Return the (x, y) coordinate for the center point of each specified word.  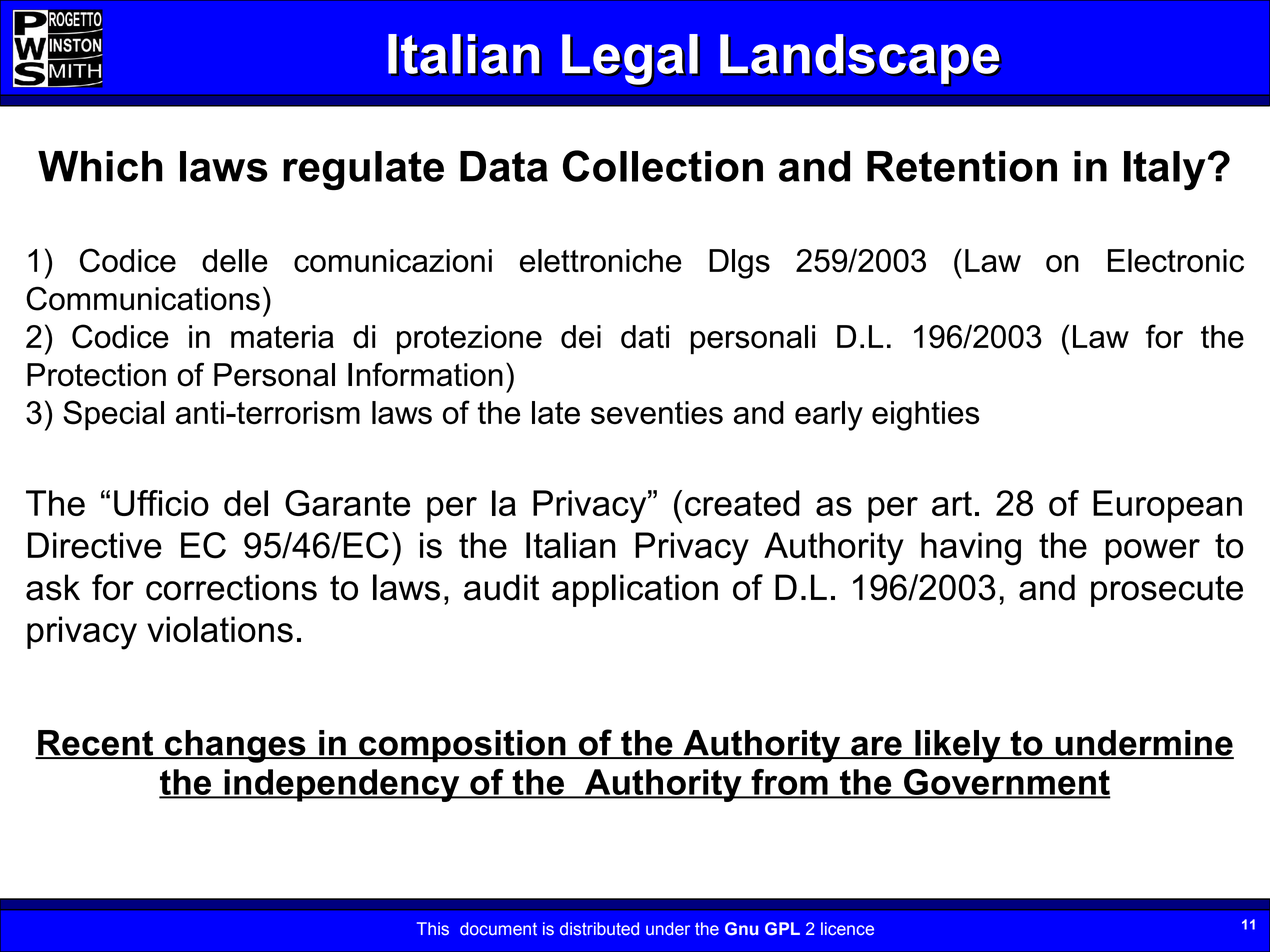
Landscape (861, 60)
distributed (599, 929)
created (742, 503)
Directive (95, 545)
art (952, 503)
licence (847, 929)
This (433, 929)
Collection (663, 166)
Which (100, 166)
